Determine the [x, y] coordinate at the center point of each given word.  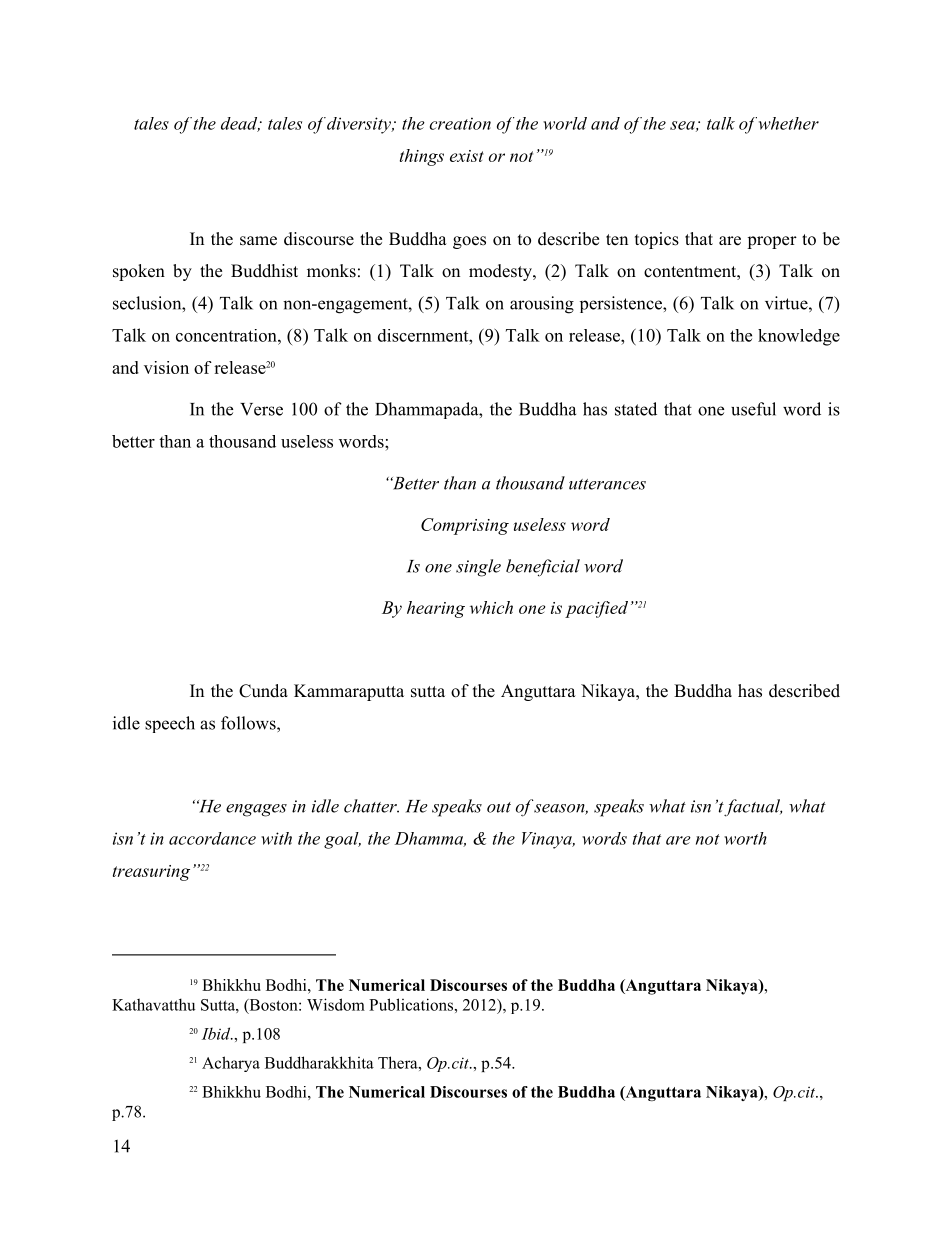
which [491, 607]
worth [745, 838]
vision [166, 367]
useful [753, 409]
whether [789, 123]
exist [467, 156]
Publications [412, 1004]
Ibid [217, 1033]
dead [240, 124]
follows [249, 723]
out [499, 807]
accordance [212, 838]
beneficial [543, 567]
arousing [542, 305]
